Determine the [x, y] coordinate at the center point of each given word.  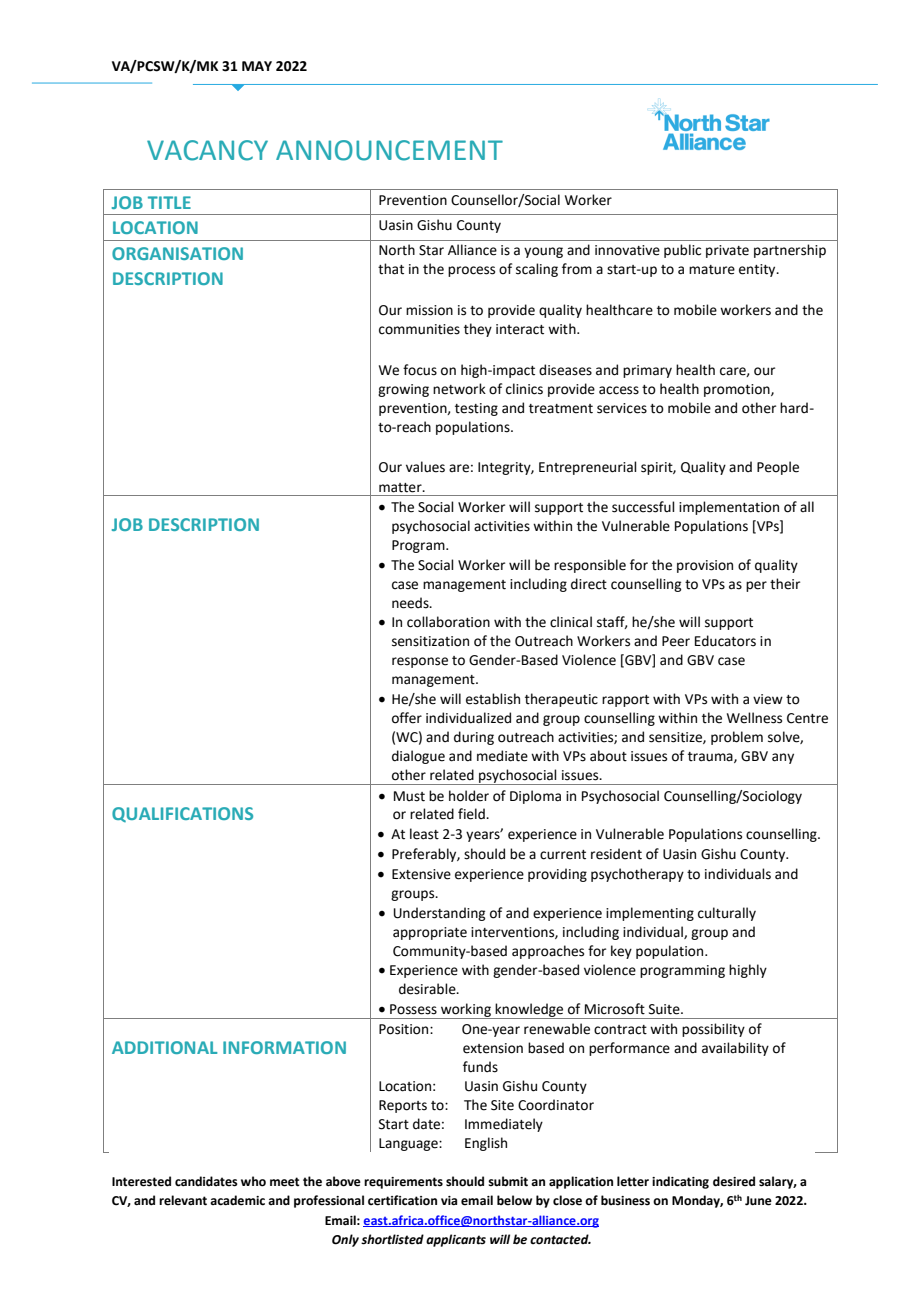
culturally [727, 914]
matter [401, 488]
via [449, 1200]
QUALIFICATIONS [182, 814]
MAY [257, 66]
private [727, 251]
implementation [729, 508]
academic [237, 1200]
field [472, 814]
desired [734, 1181]
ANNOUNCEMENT [389, 150]
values [425, 467]
